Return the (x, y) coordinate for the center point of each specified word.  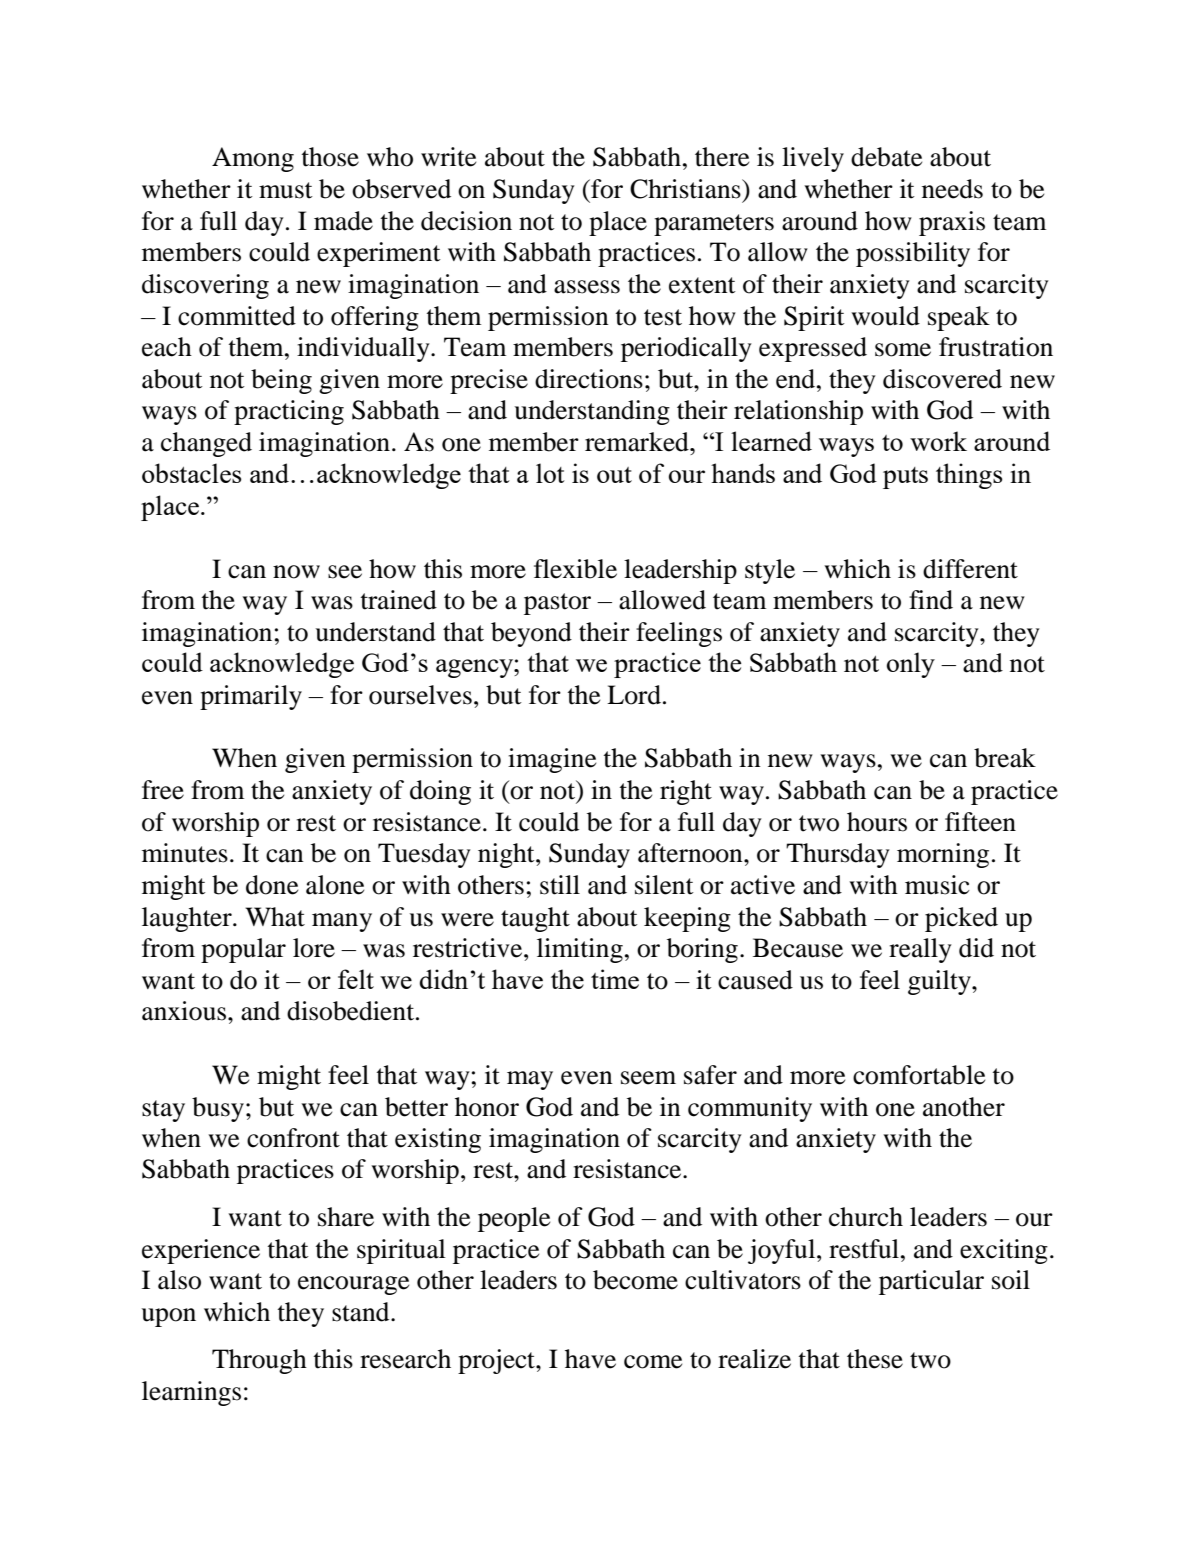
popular (243, 950)
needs (952, 189)
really (920, 950)
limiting (580, 950)
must (286, 190)
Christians (686, 189)
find (931, 600)
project (497, 1361)
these (875, 1359)
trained (398, 600)
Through (259, 1361)
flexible (575, 569)
